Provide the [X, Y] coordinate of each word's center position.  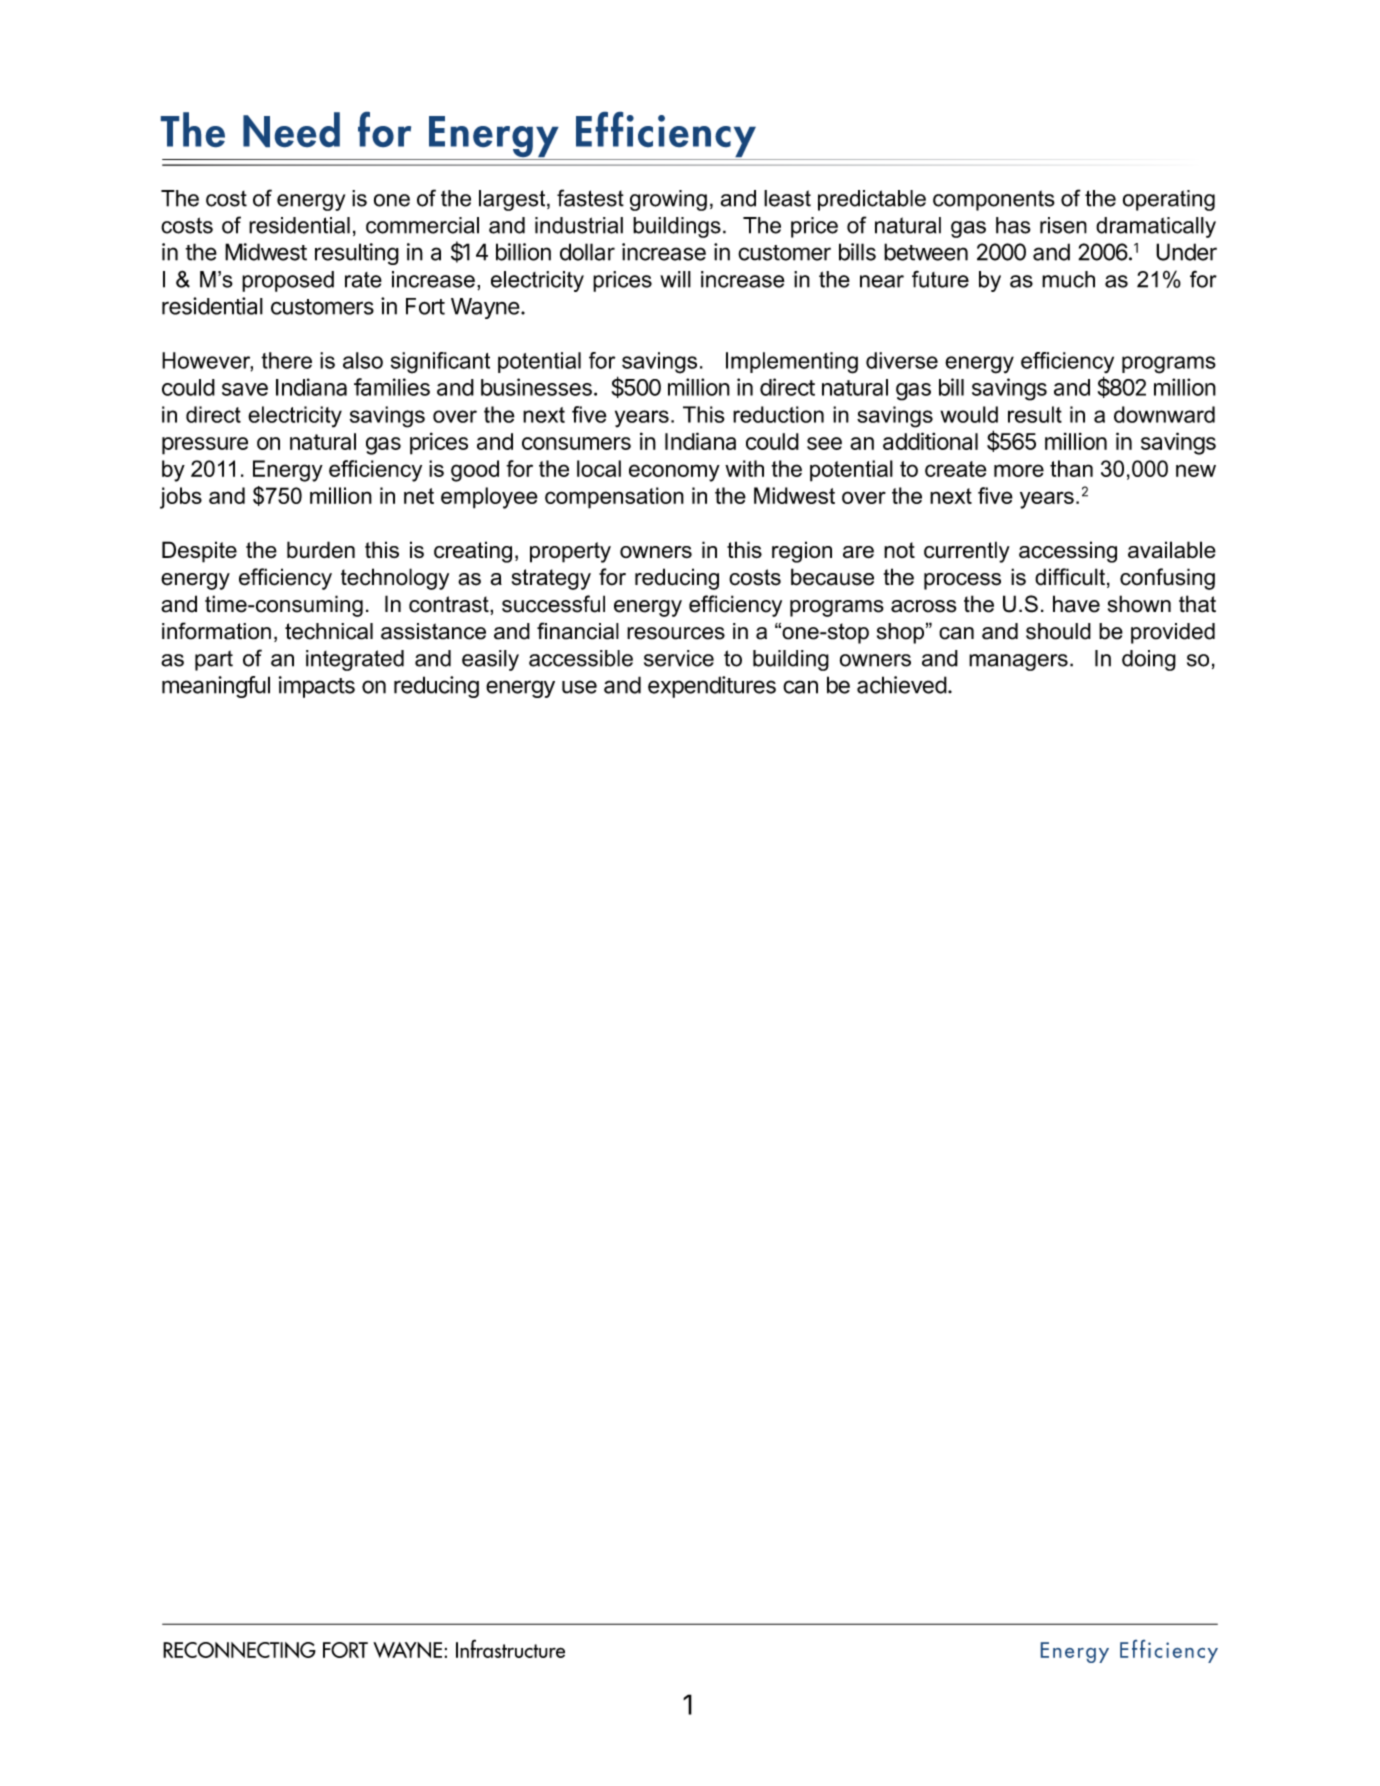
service [679, 658]
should [1058, 631]
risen [1063, 225]
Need [291, 129]
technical [329, 631]
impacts [317, 687]
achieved [902, 685]
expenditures [712, 687]
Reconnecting [239, 1650]
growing [668, 200]
